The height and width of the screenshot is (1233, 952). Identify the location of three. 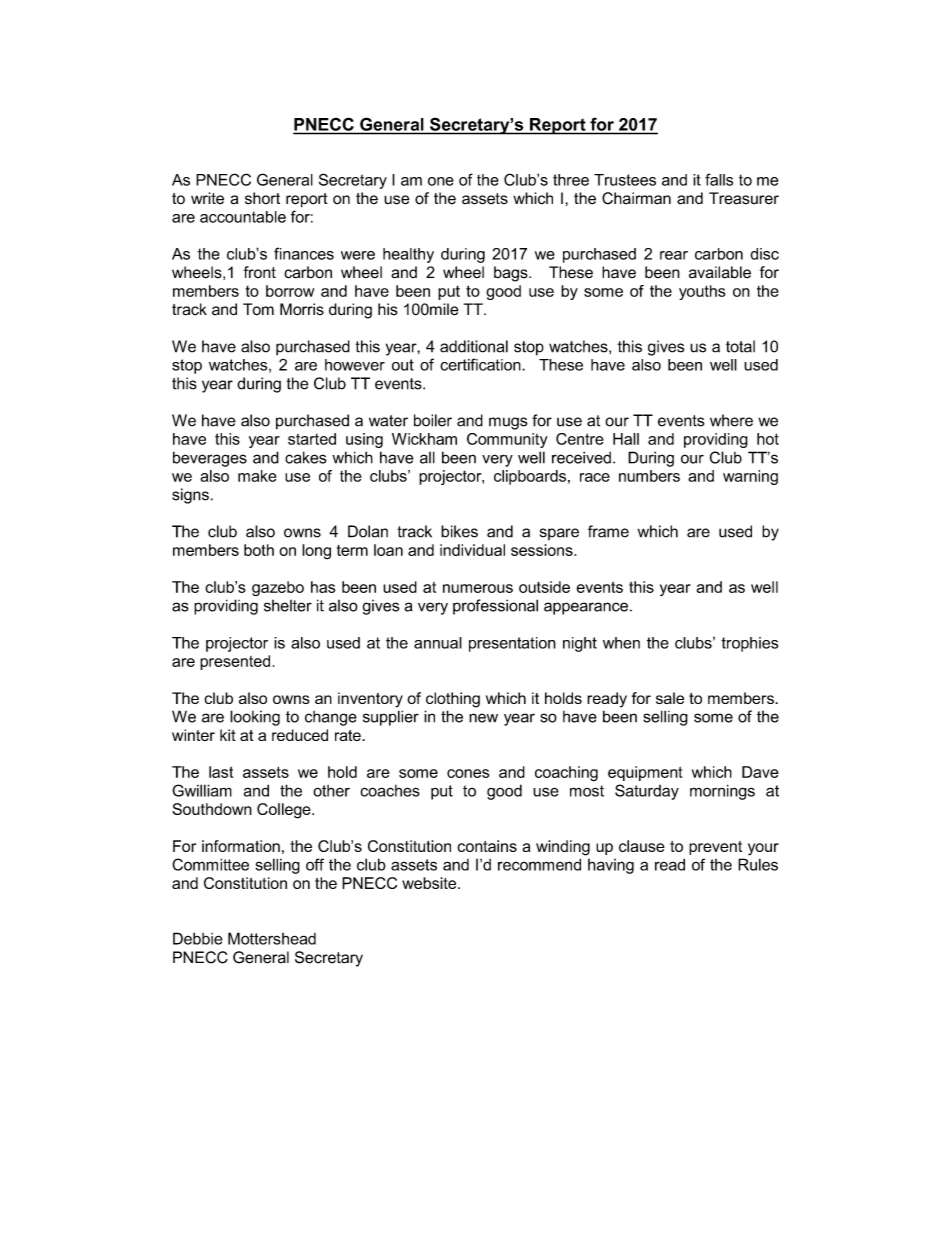
(571, 180).
